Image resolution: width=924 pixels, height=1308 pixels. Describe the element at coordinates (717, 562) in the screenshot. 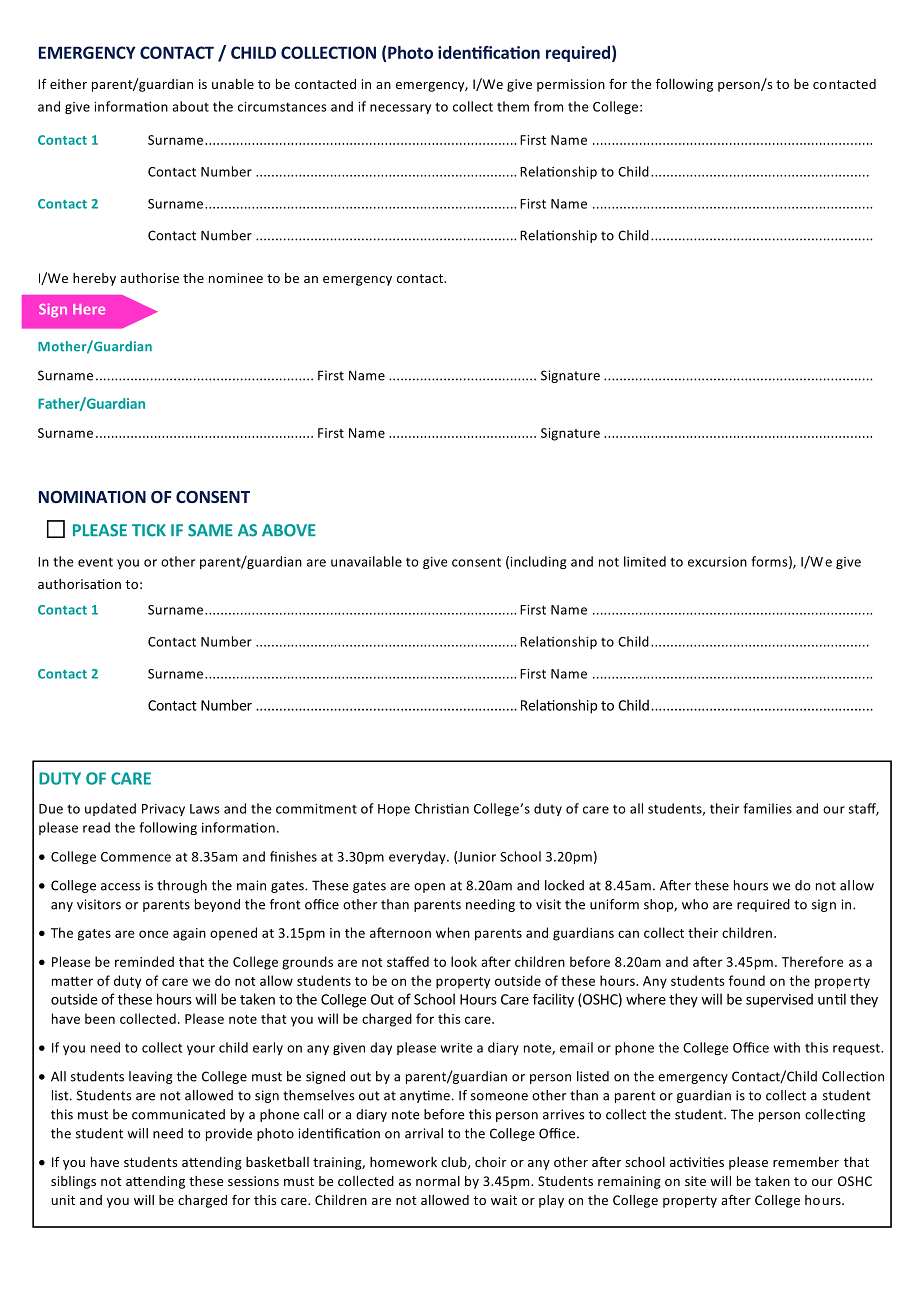

I see `excursion` at that location.
